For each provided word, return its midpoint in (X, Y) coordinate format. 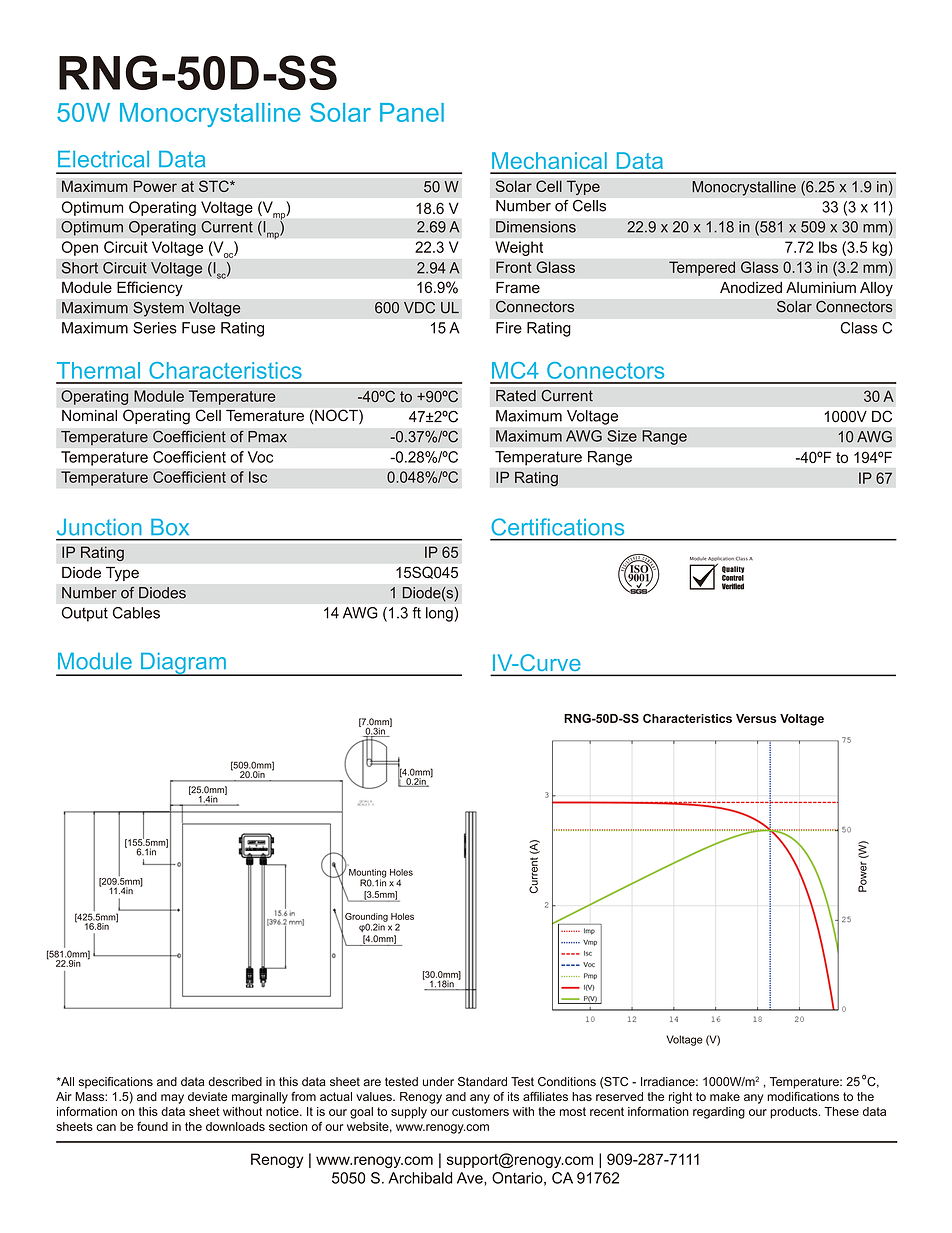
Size (622, 436)
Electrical (103, 159)
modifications (803, 1096)
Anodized (751, 287)
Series (154, 328)
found (152, 1126)
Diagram (183, 664)
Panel (412, 112)
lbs (828, 247)
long (439, 614)
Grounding (366, 918)
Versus (756, 718)
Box (170, 527)
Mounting (367, 874)
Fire (509, 328)
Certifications (557, 527)
